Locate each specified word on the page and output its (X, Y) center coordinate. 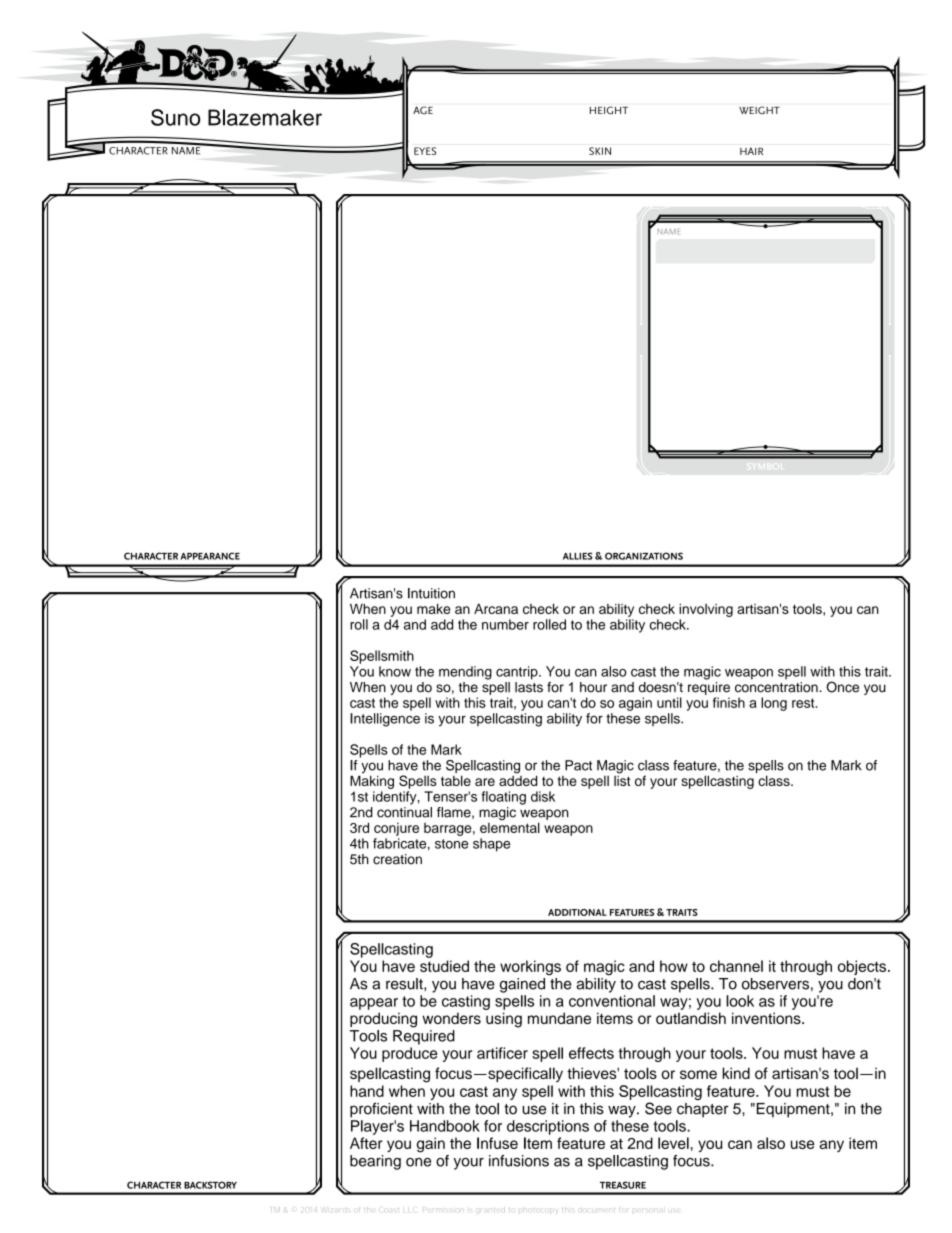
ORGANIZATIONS (644, 556)
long (774, 704)
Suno (175, 117)
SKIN (600, 151)
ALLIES (578, 556)
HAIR (751, 151)
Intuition (431, 593)
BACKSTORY (210, 1185)
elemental (510, 826)
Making (372, 782)
